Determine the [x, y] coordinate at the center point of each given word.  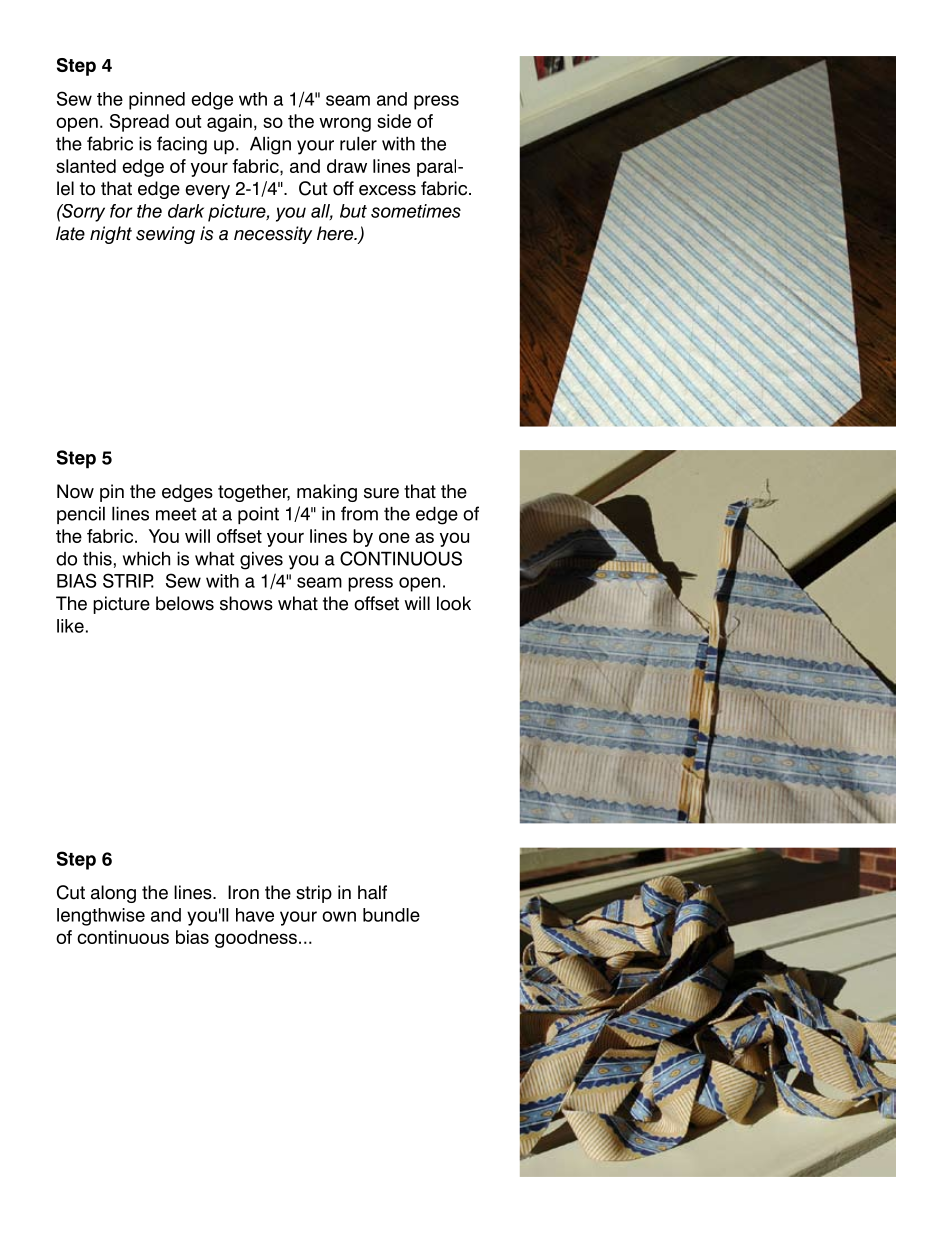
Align [270, 146]
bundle [391, 915]
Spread [139, 123]
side [394, 121]
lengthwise [101, 917]
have [255, 915]
